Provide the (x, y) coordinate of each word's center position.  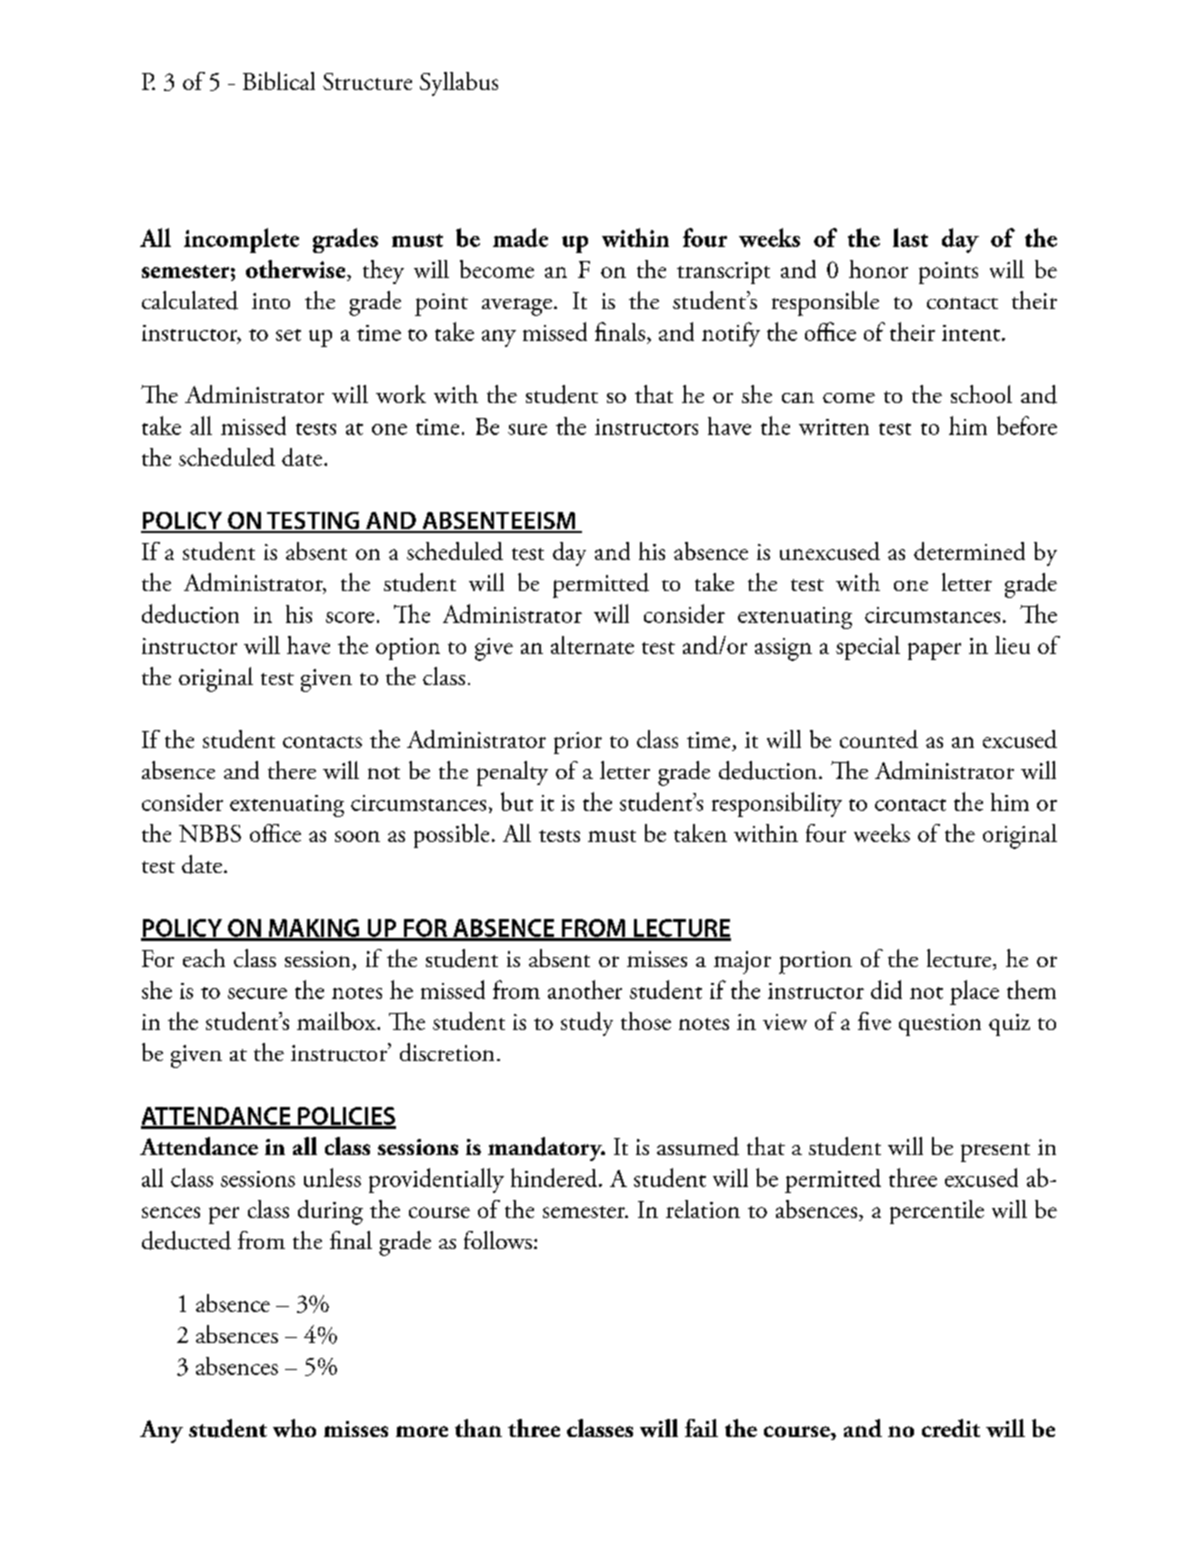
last (910, 237)
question (940, 1025)
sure (527, 429)
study (587, 1024)
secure (257, 993)
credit (951, 1428)
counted (879, 739)
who (294, 1428)
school (981, 394)
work (401, 394)
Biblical (279, 81)
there (292, 770)
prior (578, 743)
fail (701, 1428)
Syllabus (459, 84)
